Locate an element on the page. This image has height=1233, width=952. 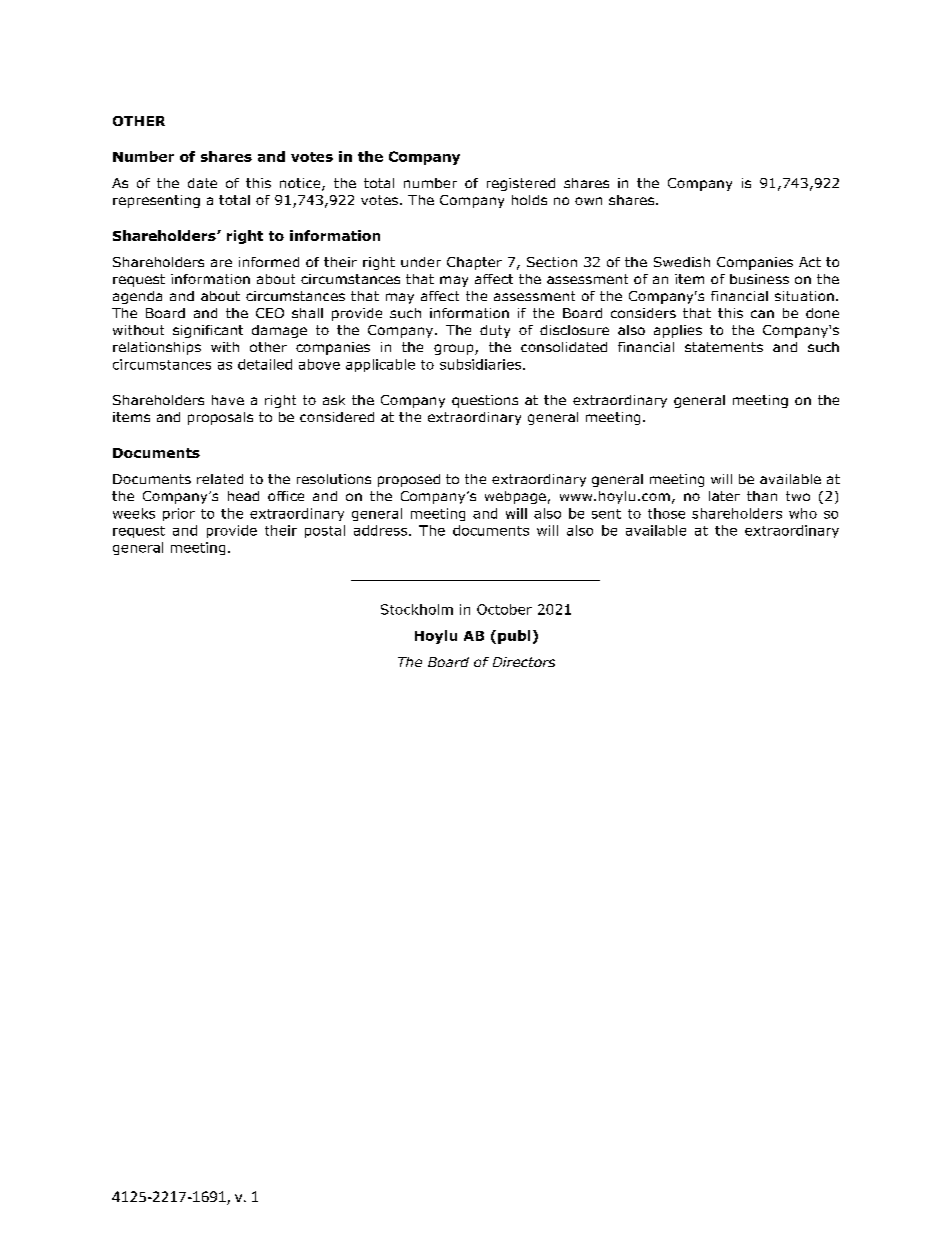
subsidiaries is located at coordinates (482, 364).
